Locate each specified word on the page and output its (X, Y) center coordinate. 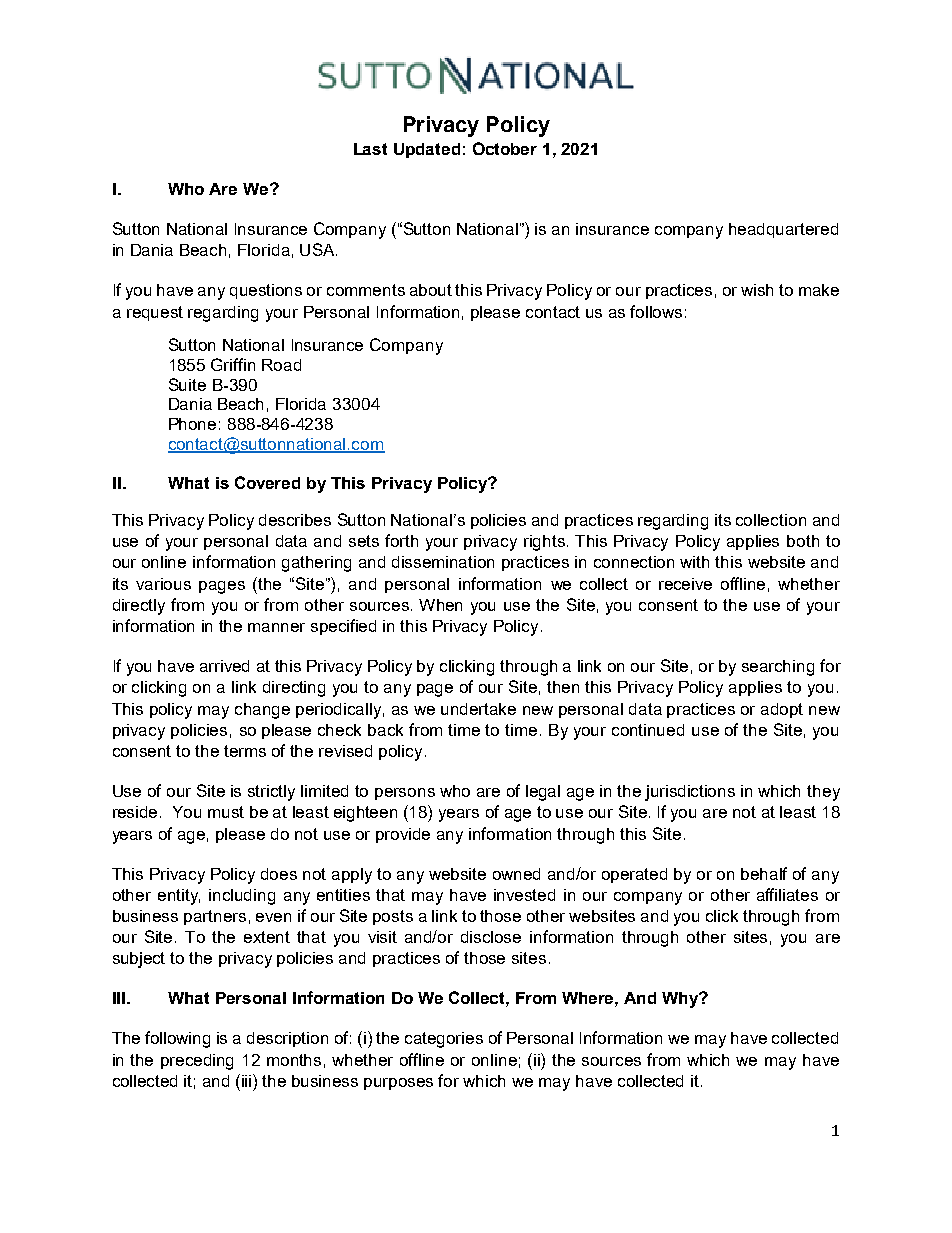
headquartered (783, 230)
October (505, 148)
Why (681, 1000)
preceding (197, 1062)
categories (444, 1040)
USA (318, 249)
